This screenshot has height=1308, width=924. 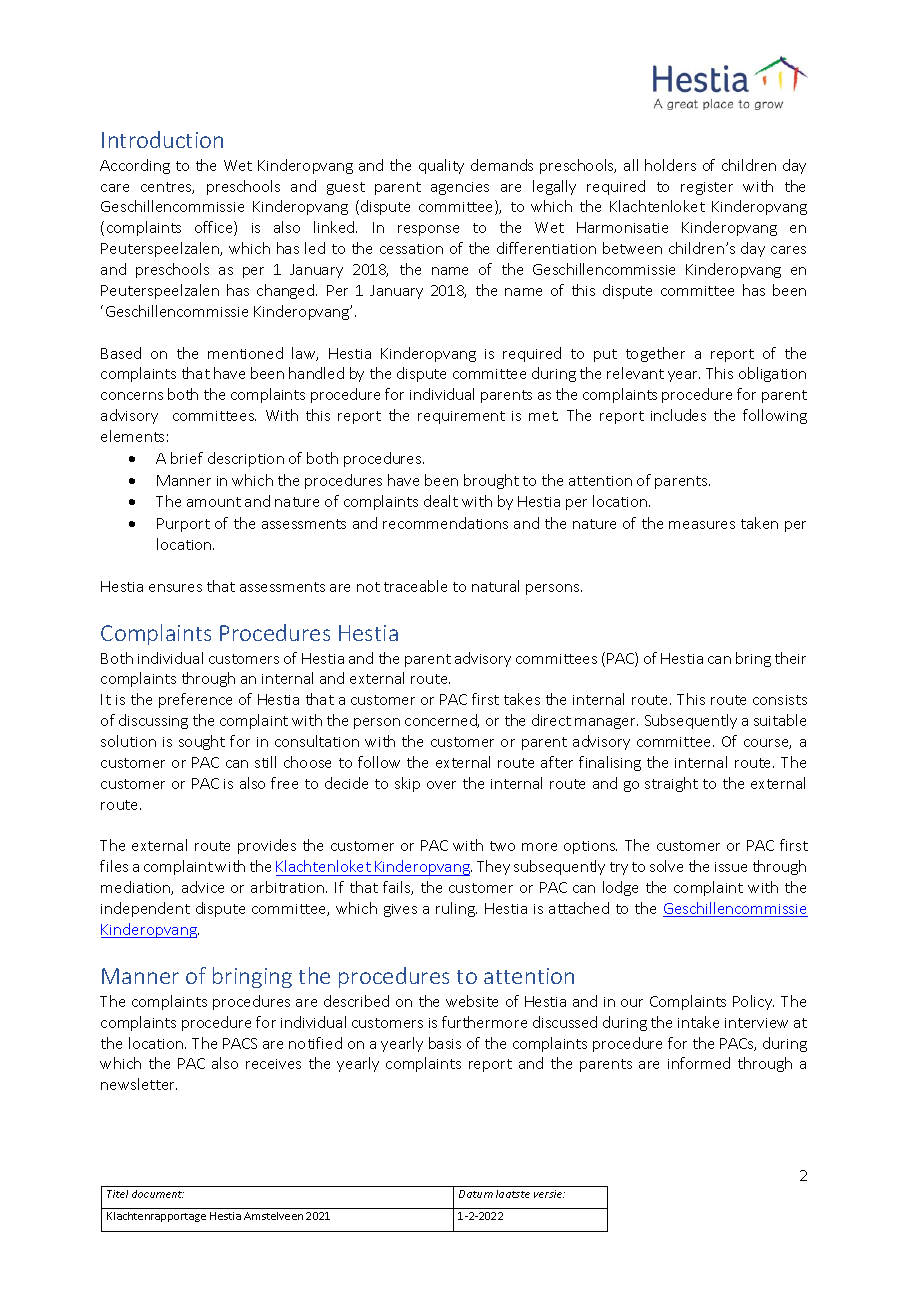 I want to click on dealt, so click(x=441, y=501).
